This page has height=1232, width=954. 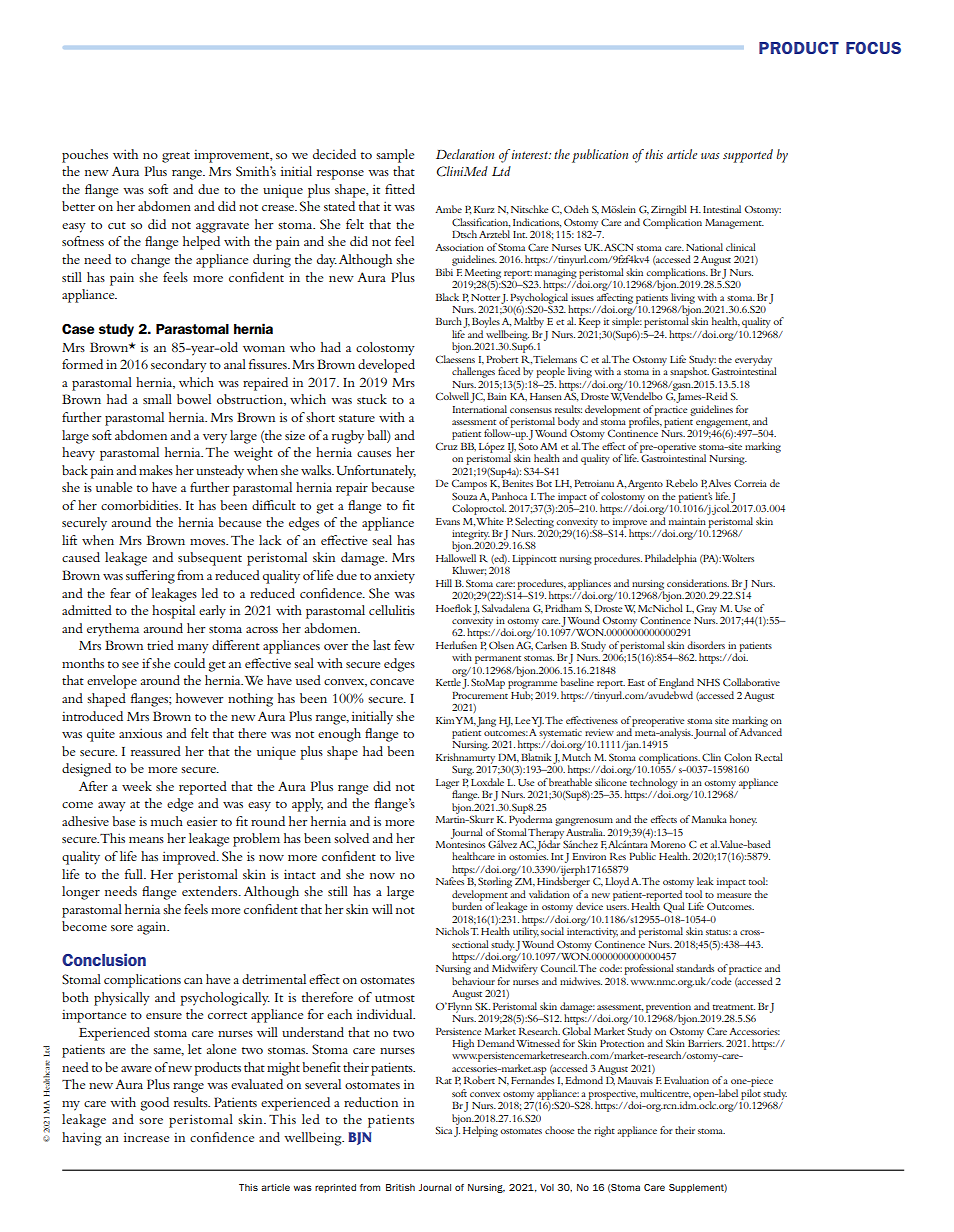 What do you see at coordinates (465, 154) in the page?
I see `Declaration` at bounding box center [465, 154].
